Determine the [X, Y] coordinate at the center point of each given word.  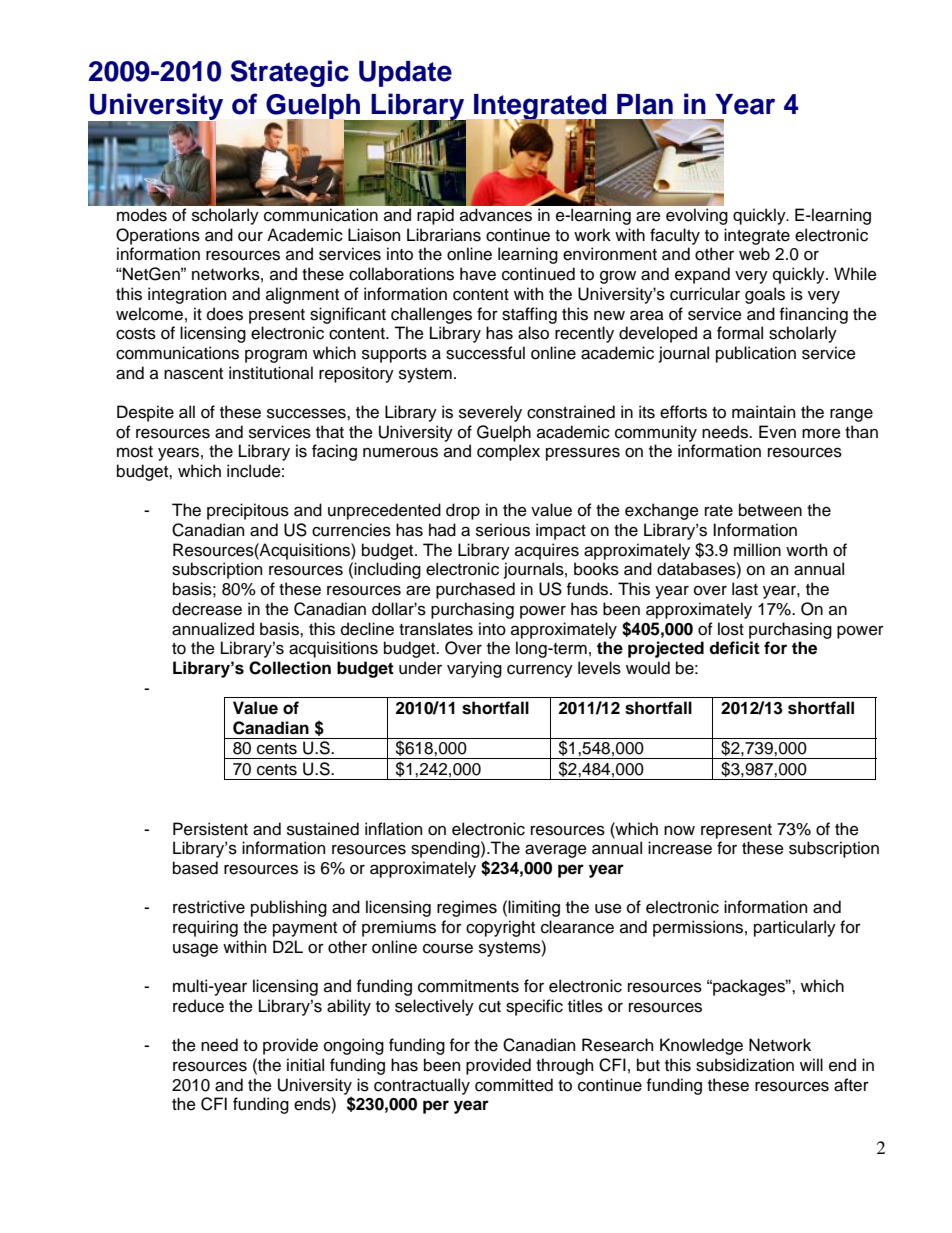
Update [405, 74]
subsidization [745, 1065]
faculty [675, 236]
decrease [207, 609]
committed [514, 1085]
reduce [198, 1006]
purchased [475, 590]
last [745, 589]
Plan [645, 104]
